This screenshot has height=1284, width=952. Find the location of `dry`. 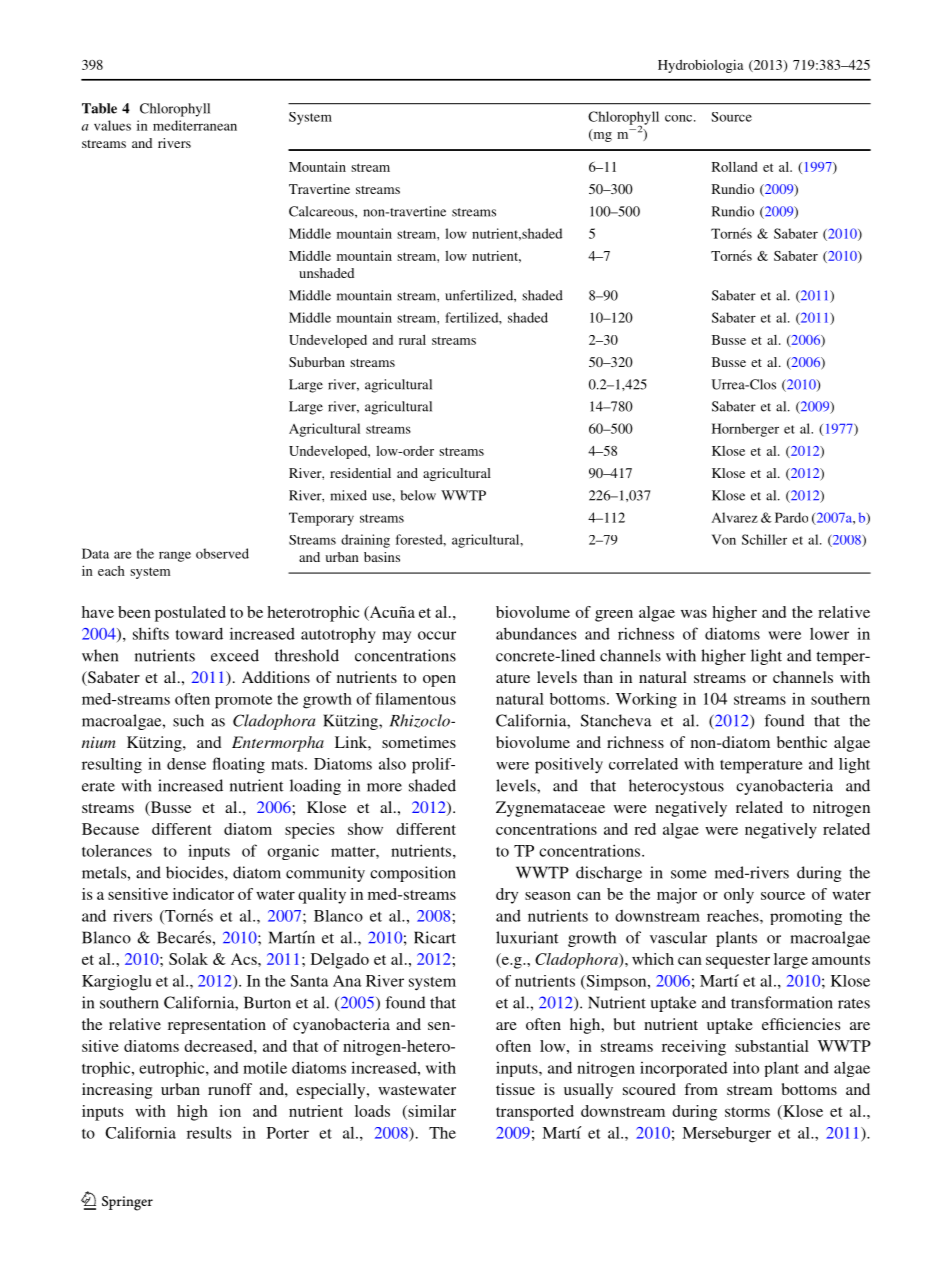

dry is located at coordinates (507, 896).
